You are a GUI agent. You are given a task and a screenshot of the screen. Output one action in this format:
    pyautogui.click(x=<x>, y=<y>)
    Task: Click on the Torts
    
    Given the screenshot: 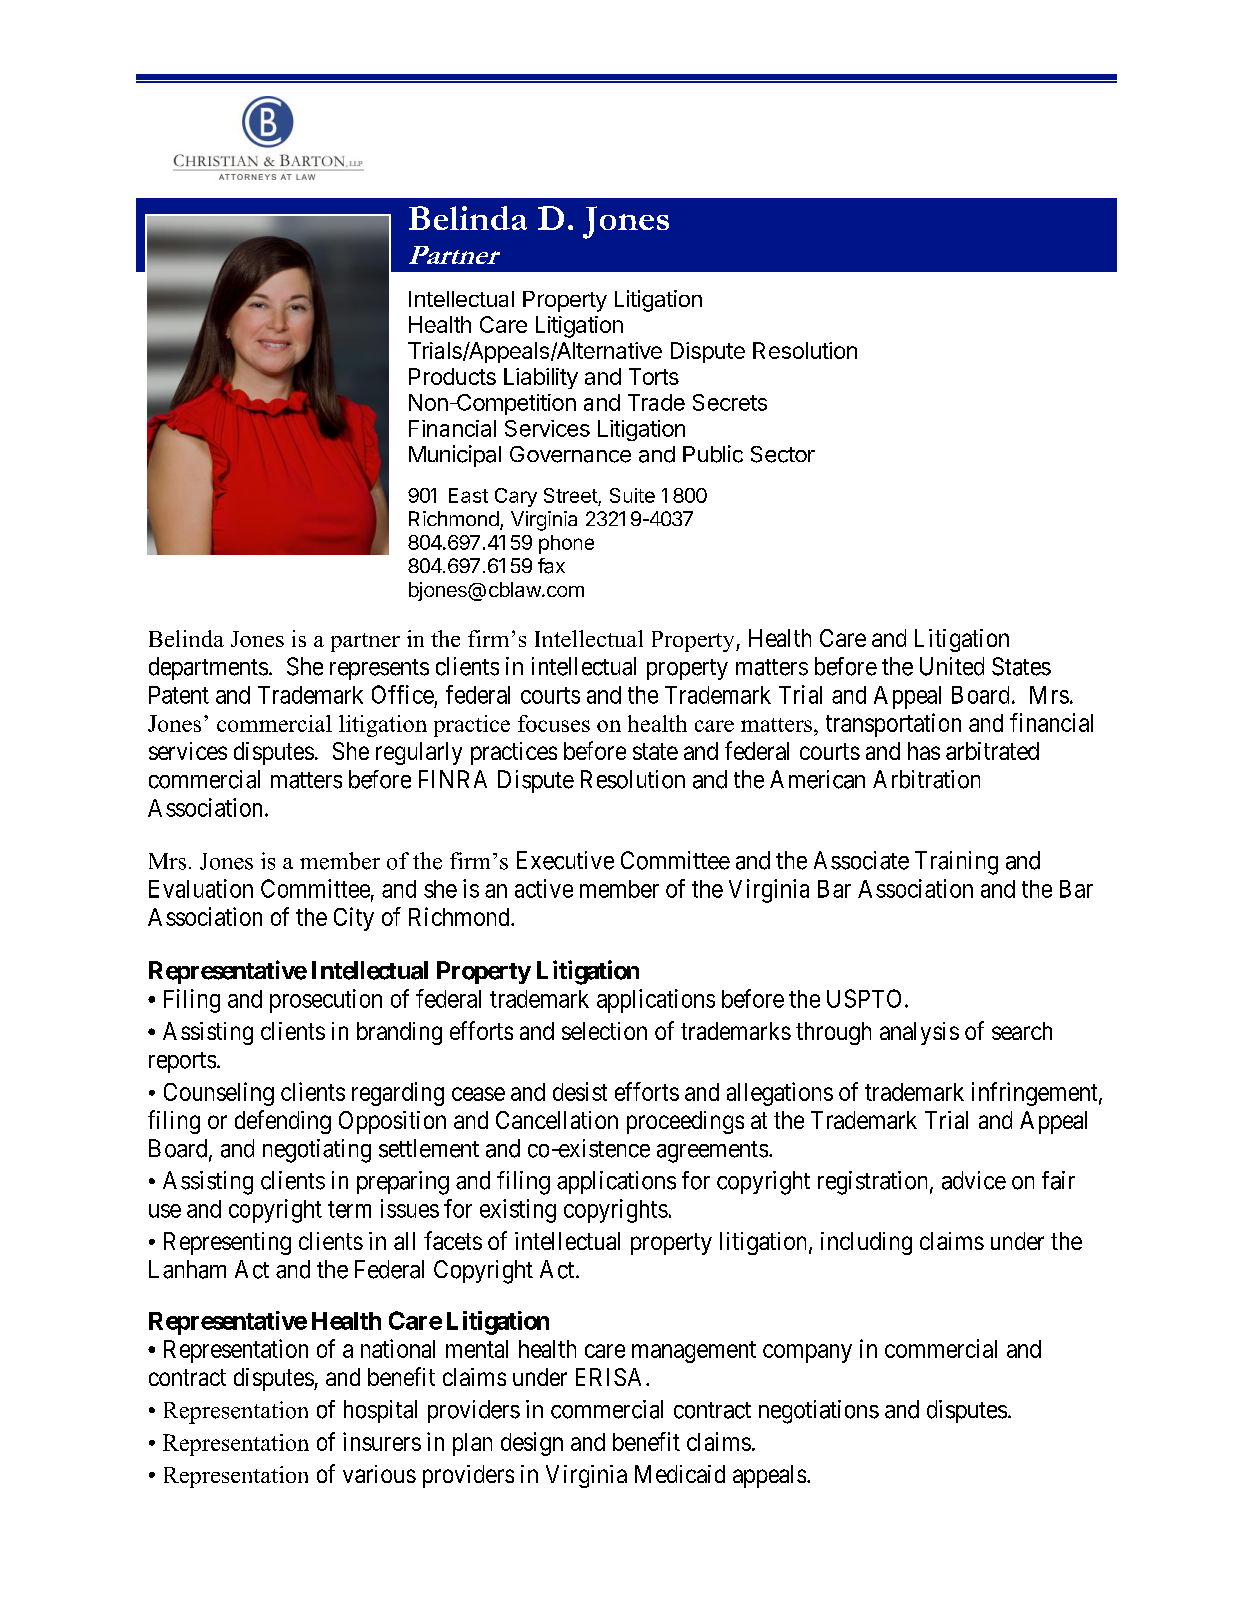 What is the action you would take?
    pyautogui.click(x=654, y=376)
